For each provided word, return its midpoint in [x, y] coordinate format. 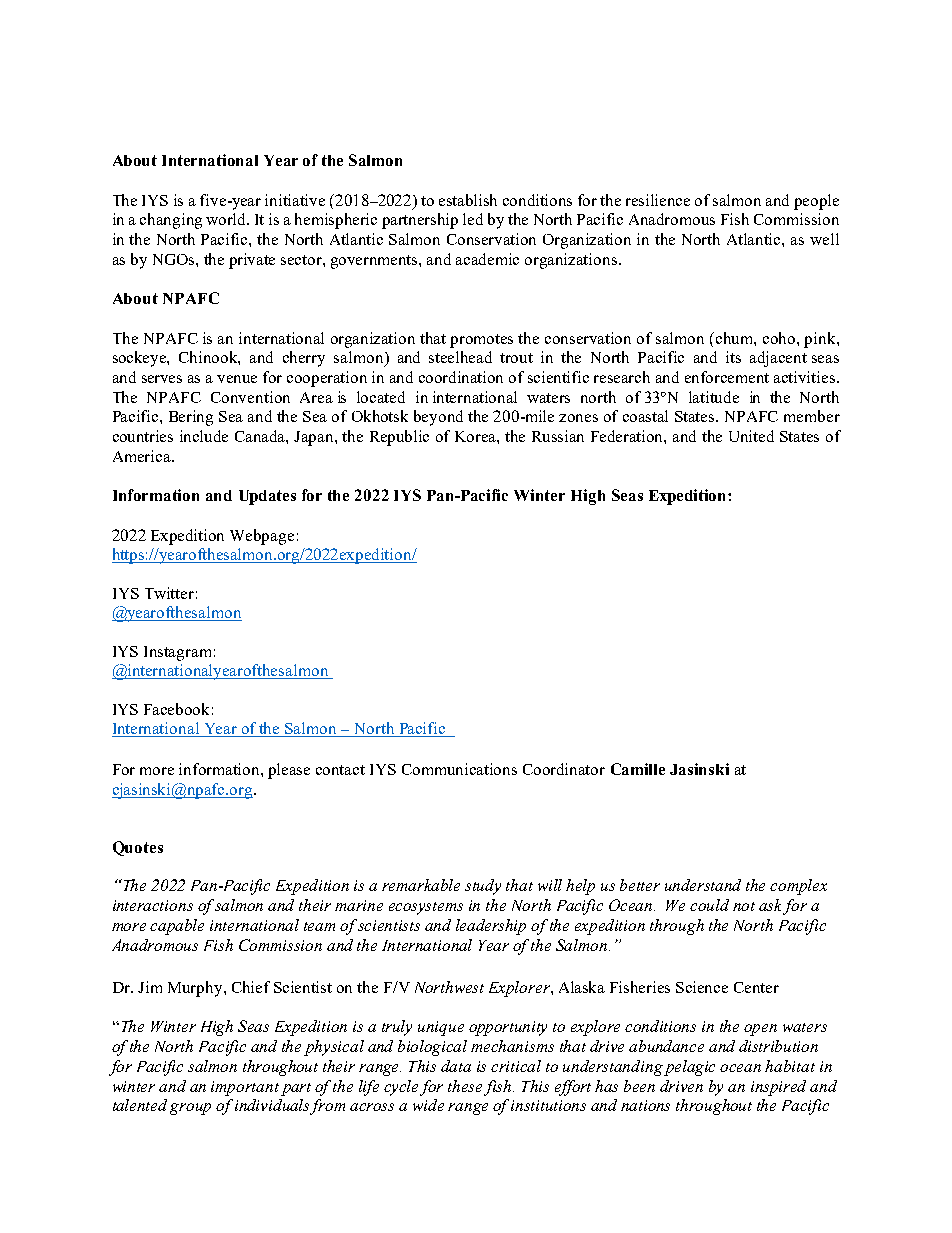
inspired [778, 1088]
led [473, 219]
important [245, 1088]
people [816, 202]
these [465, 1086]
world [227, 219]
